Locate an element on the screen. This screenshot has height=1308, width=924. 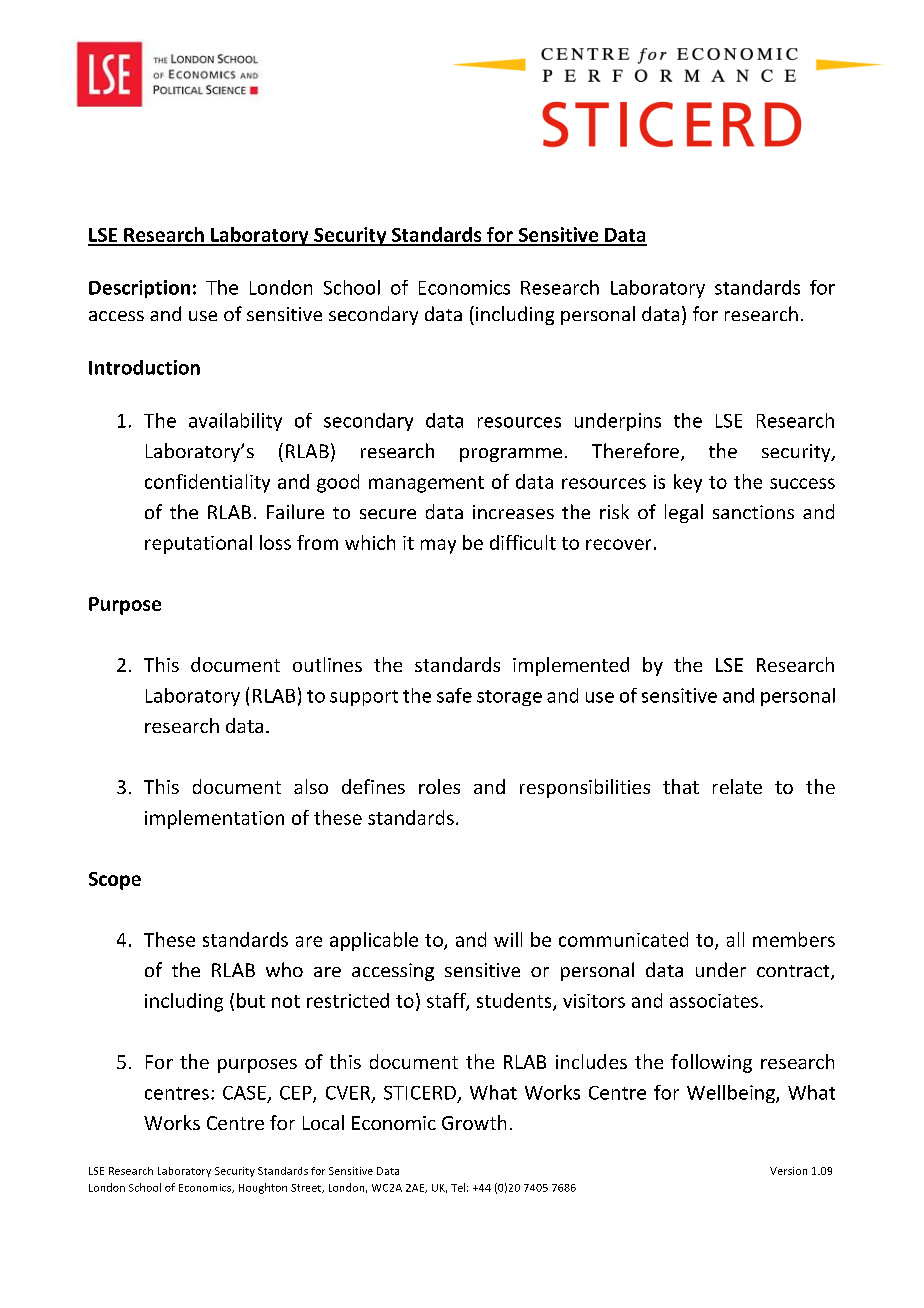
may is located at coordinates (438, 546).
